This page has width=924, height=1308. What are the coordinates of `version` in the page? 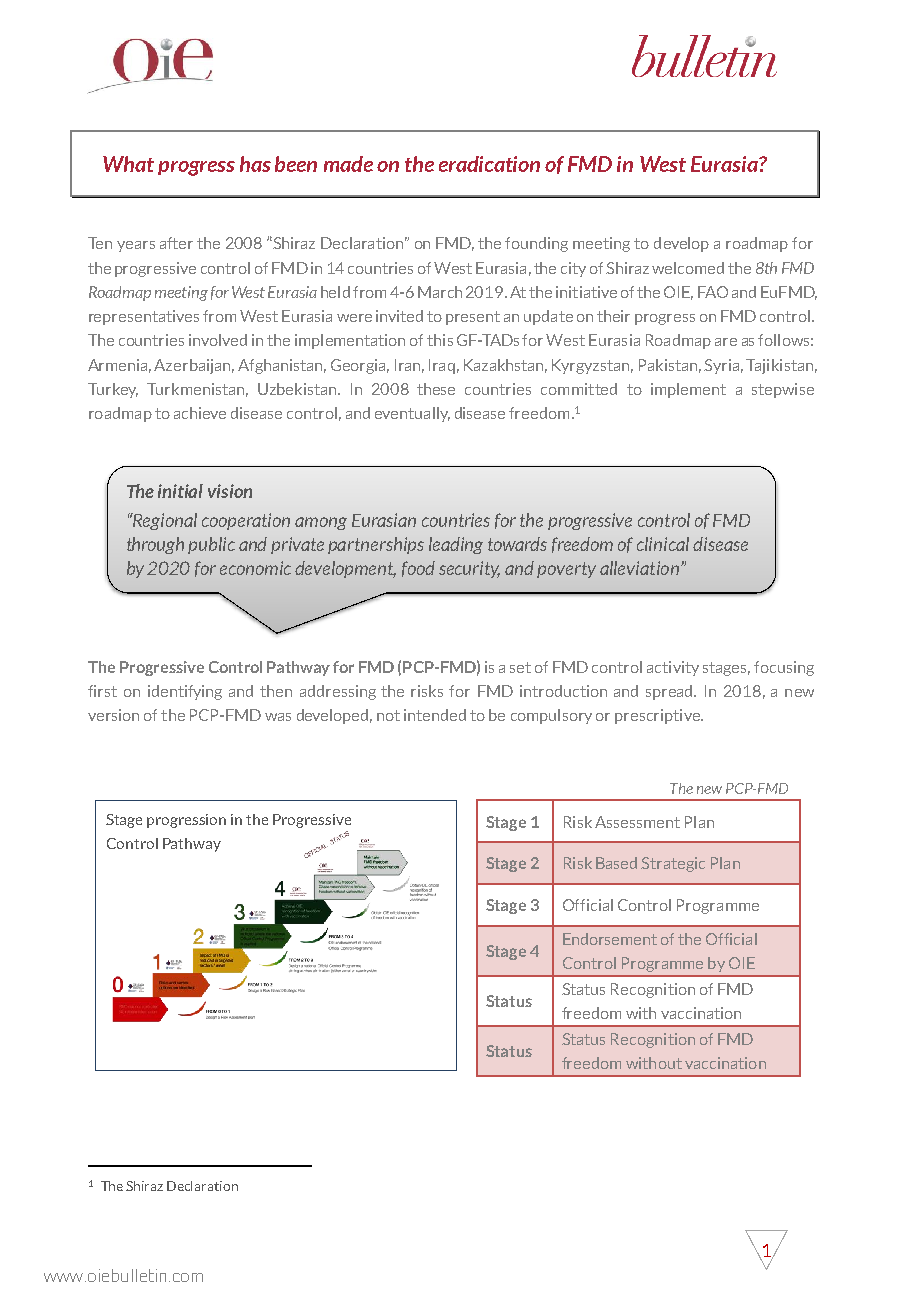 It's located at (113, 715).
